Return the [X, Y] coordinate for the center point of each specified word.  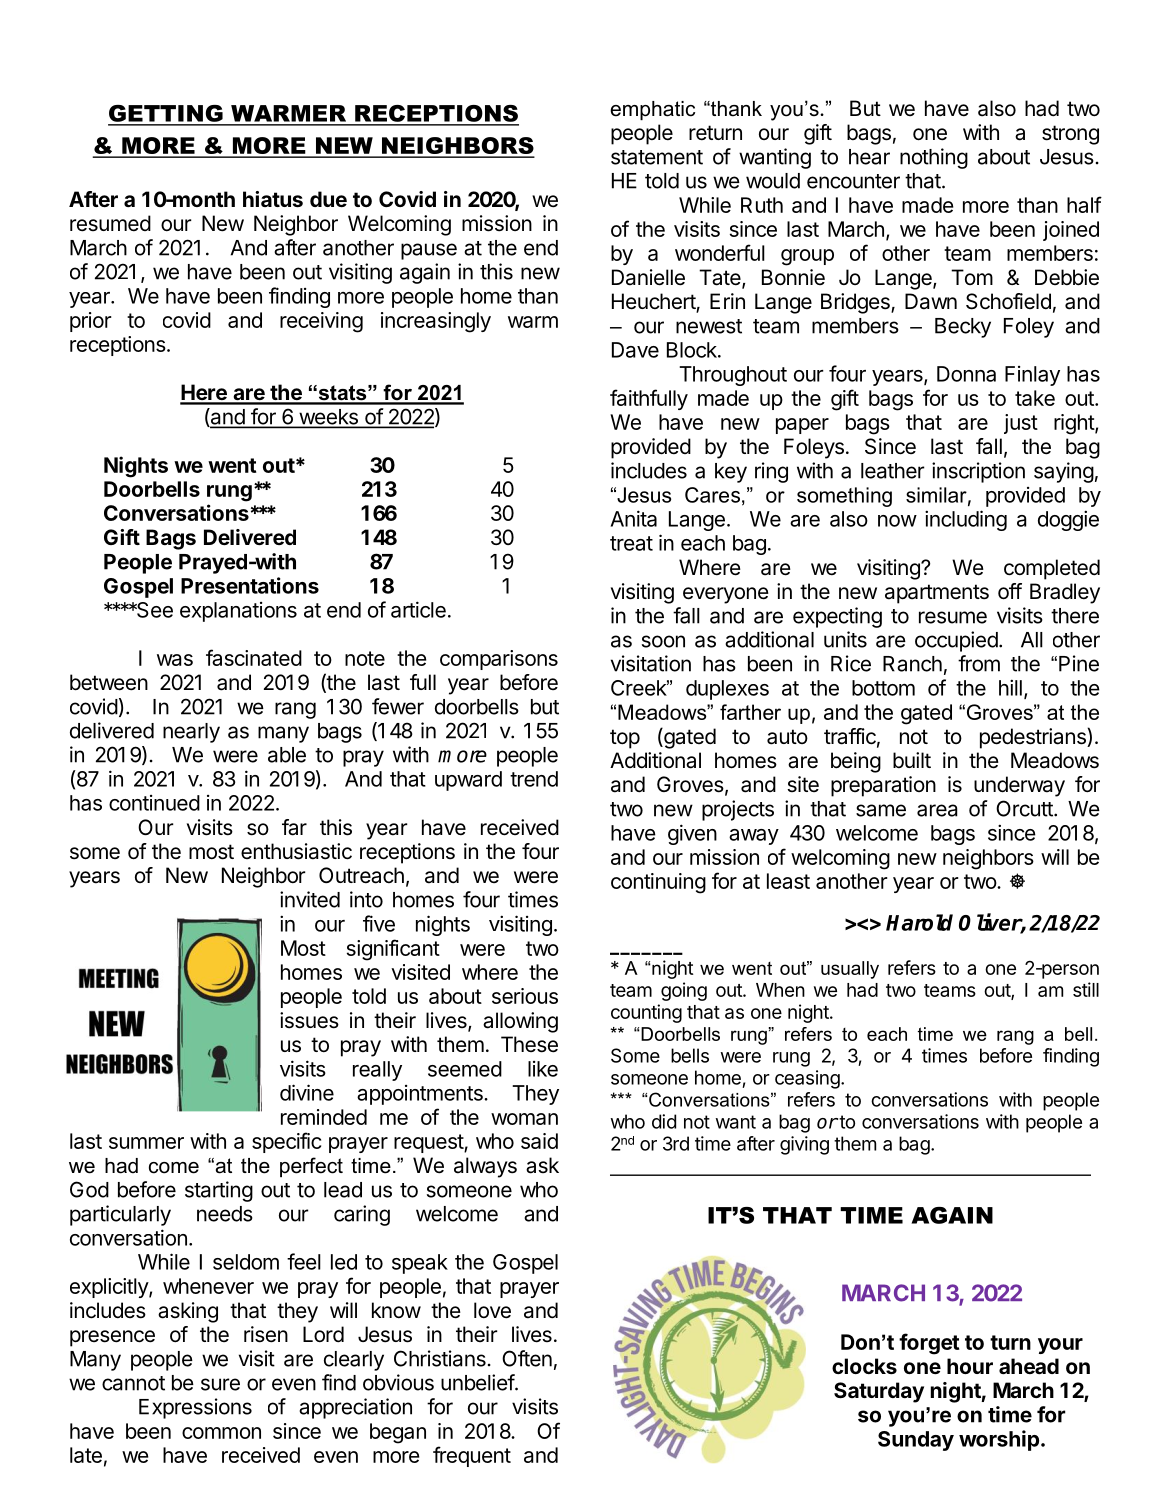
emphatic [652, 110]
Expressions [195, 1408]
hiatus [273, 199]
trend [534, 779]
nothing [934, 158]
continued [154, 803]
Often [527, 1358]
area [937, 810]
